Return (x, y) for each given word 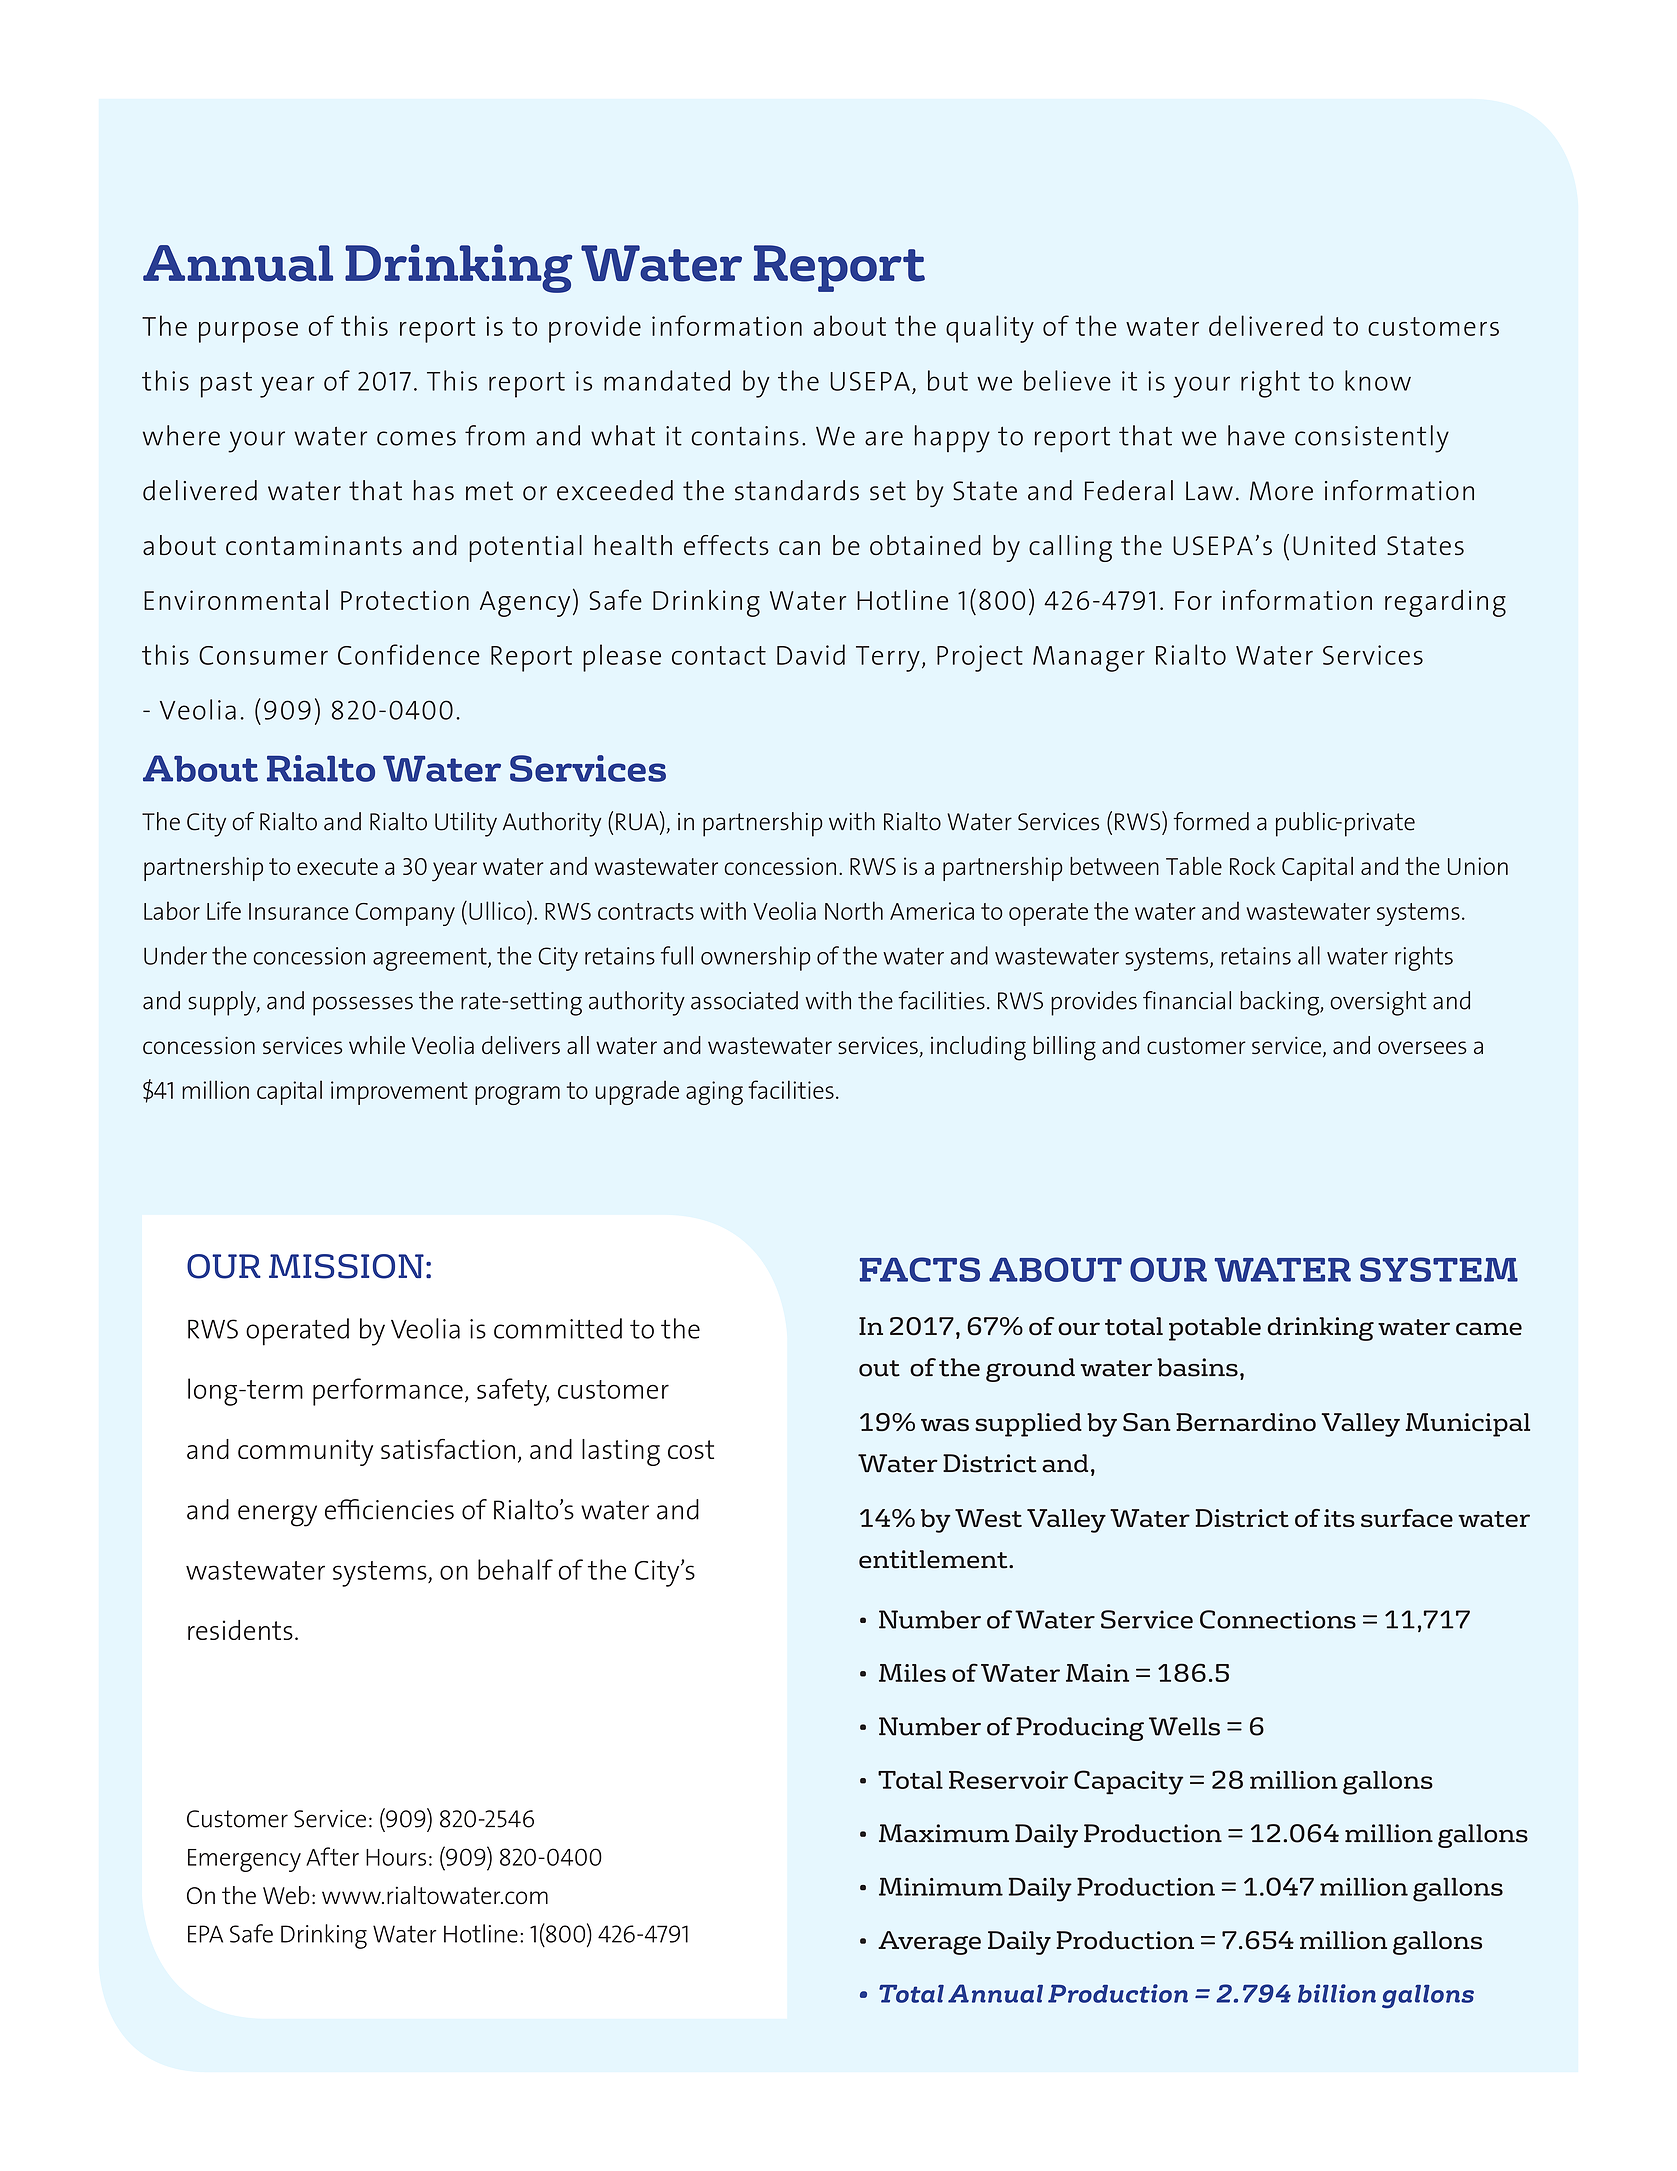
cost (691, 1449)
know (1378, 380)
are (884, 438)
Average (929, 1943)
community (305, 1452)
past (226, 385)
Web (286, 1895)
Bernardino (1246, 1422)
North (854, 910)
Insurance (299, 911)
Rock (1252, 866)
